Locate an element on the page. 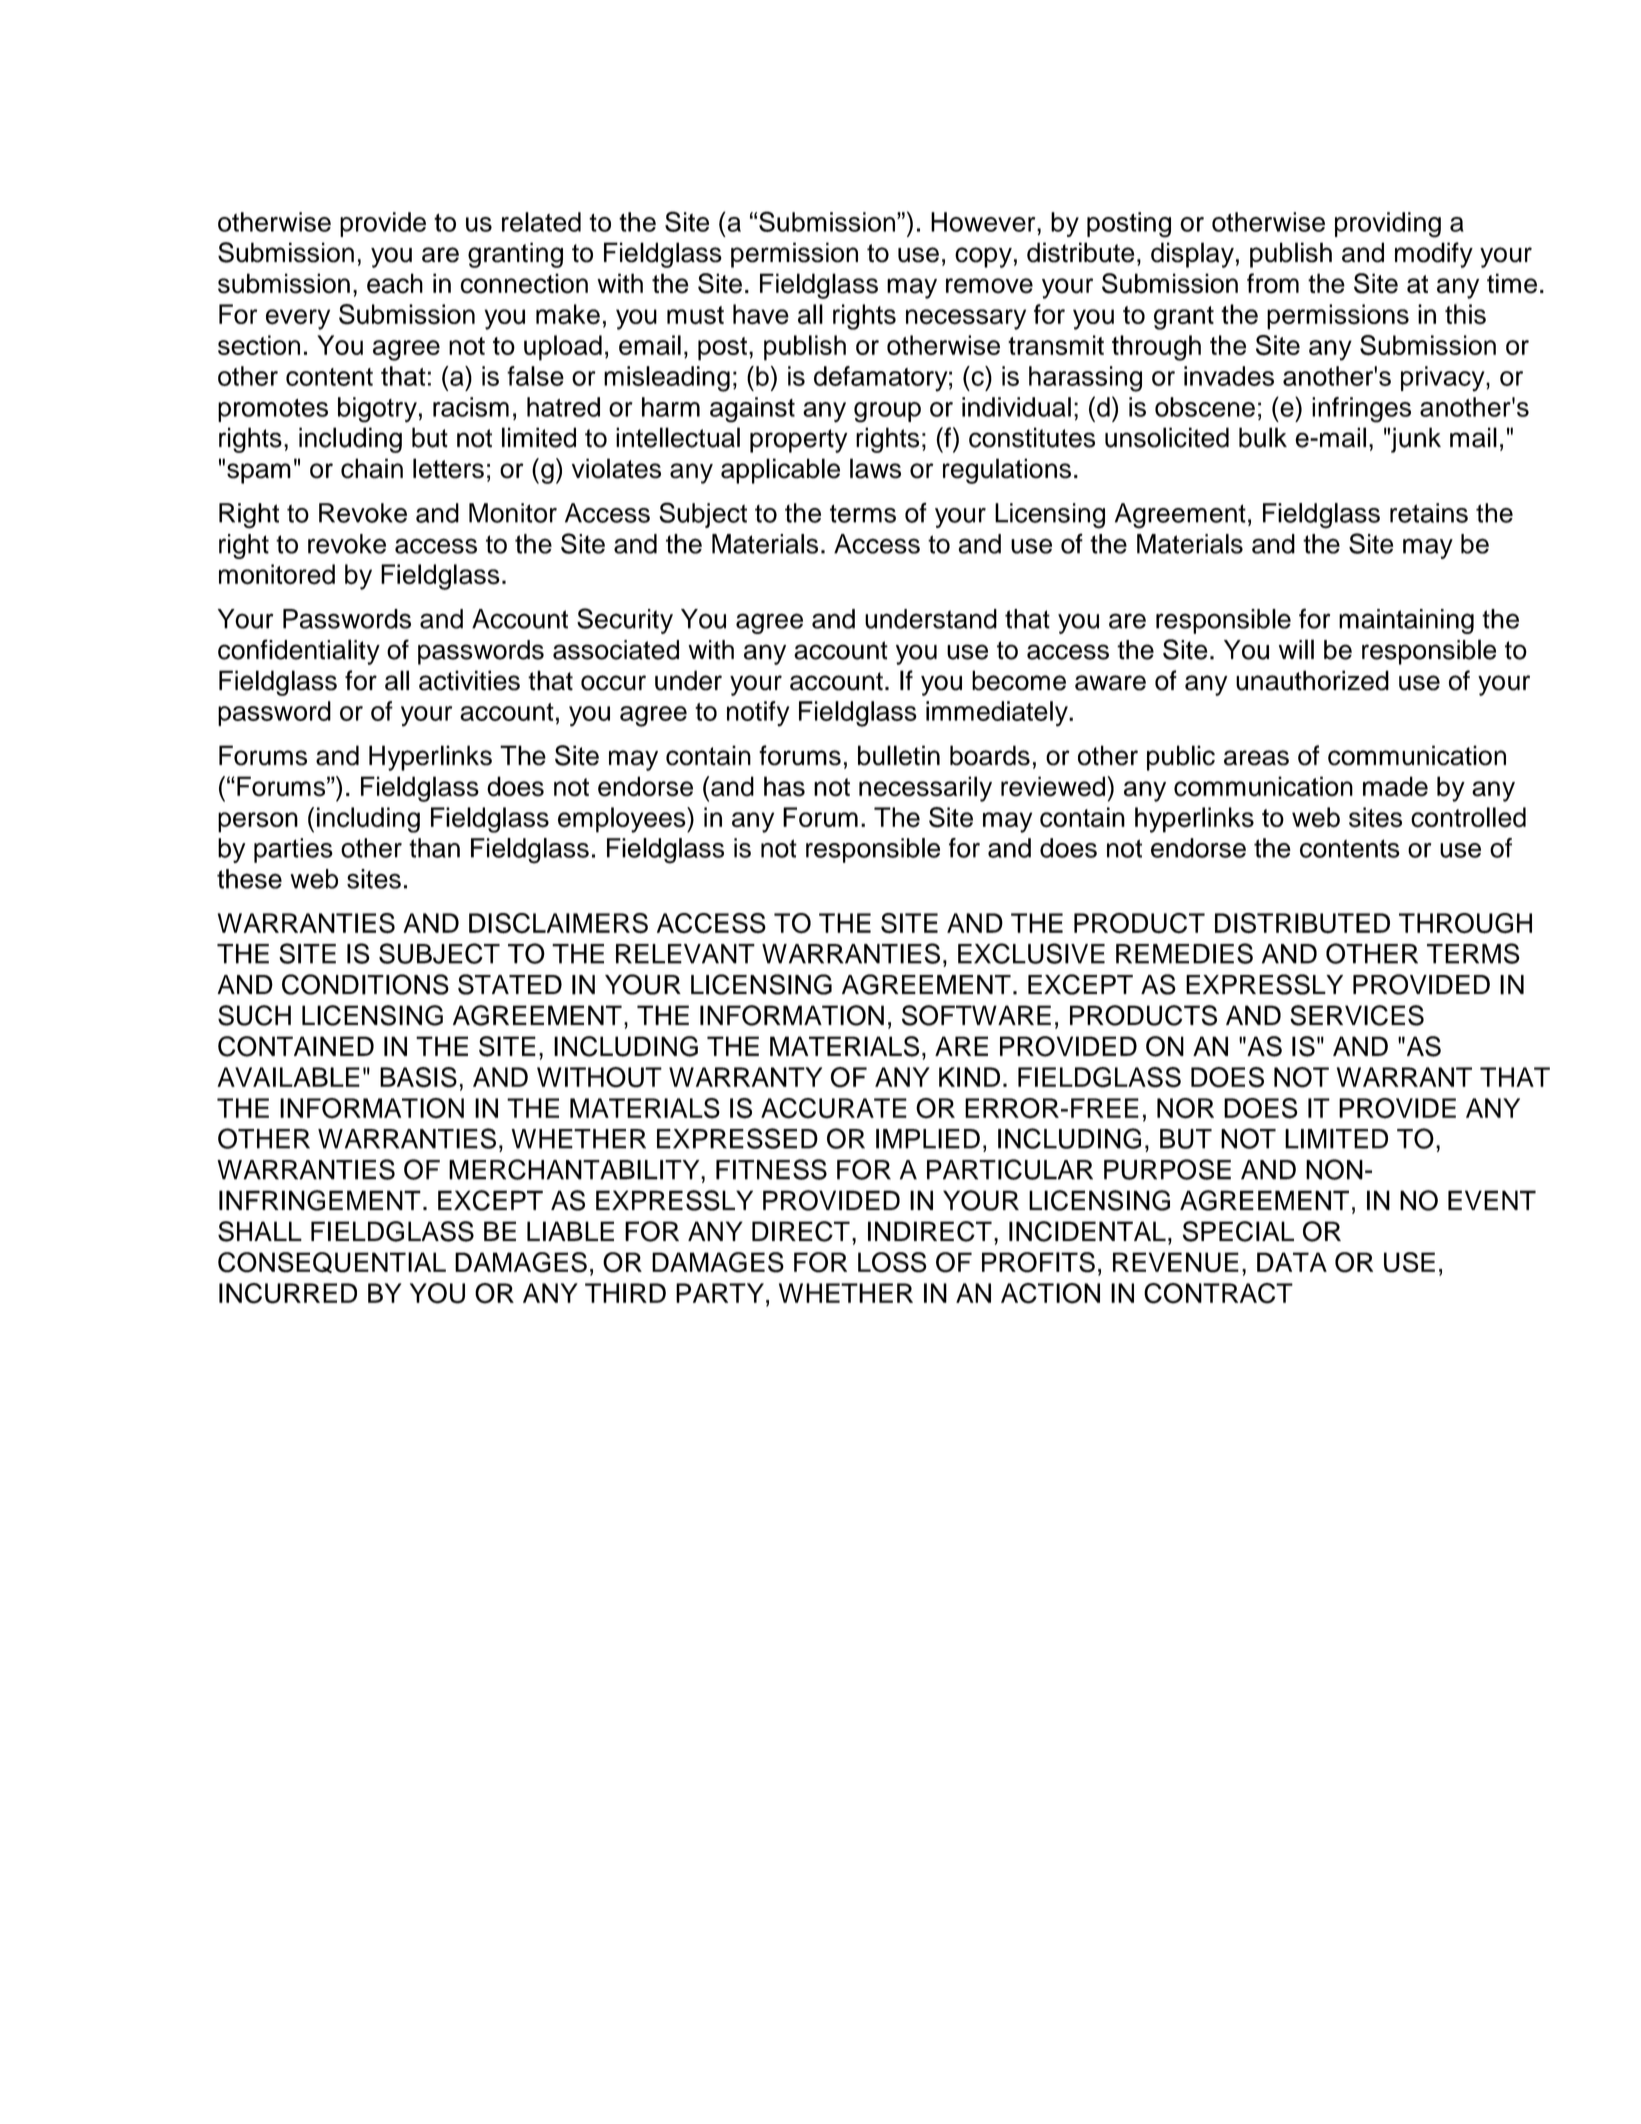 This page has height=2124, width=1641. than is located at coordinates (434, 848).
